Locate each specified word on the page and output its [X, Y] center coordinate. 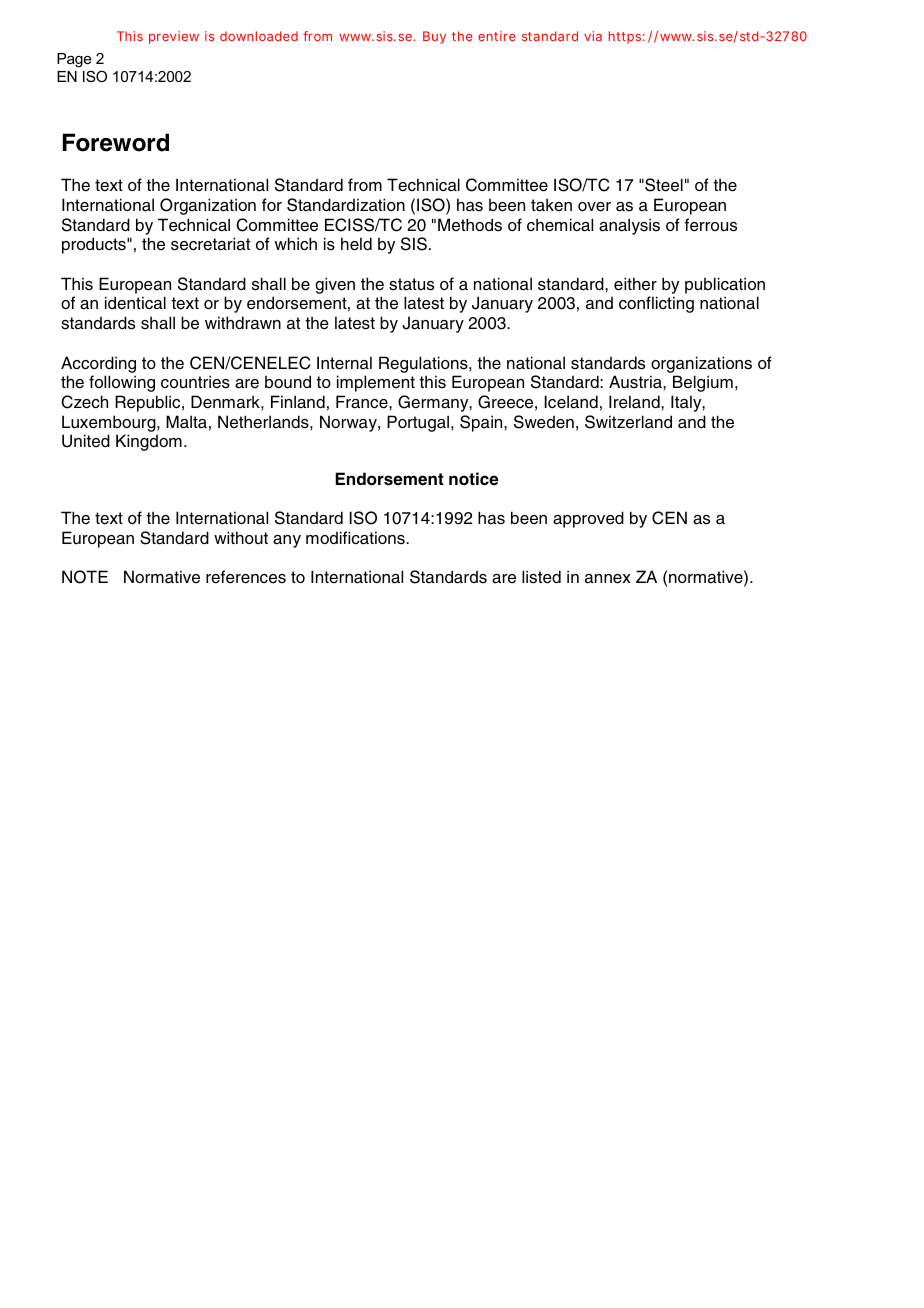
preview [174, 37]
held [356, 244]
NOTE [85, 577]
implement [376, 383]
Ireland [635, 402]
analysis [629, 226]
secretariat [210, 244]
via [593, 36]
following [122, 383]
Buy [434, 37]
